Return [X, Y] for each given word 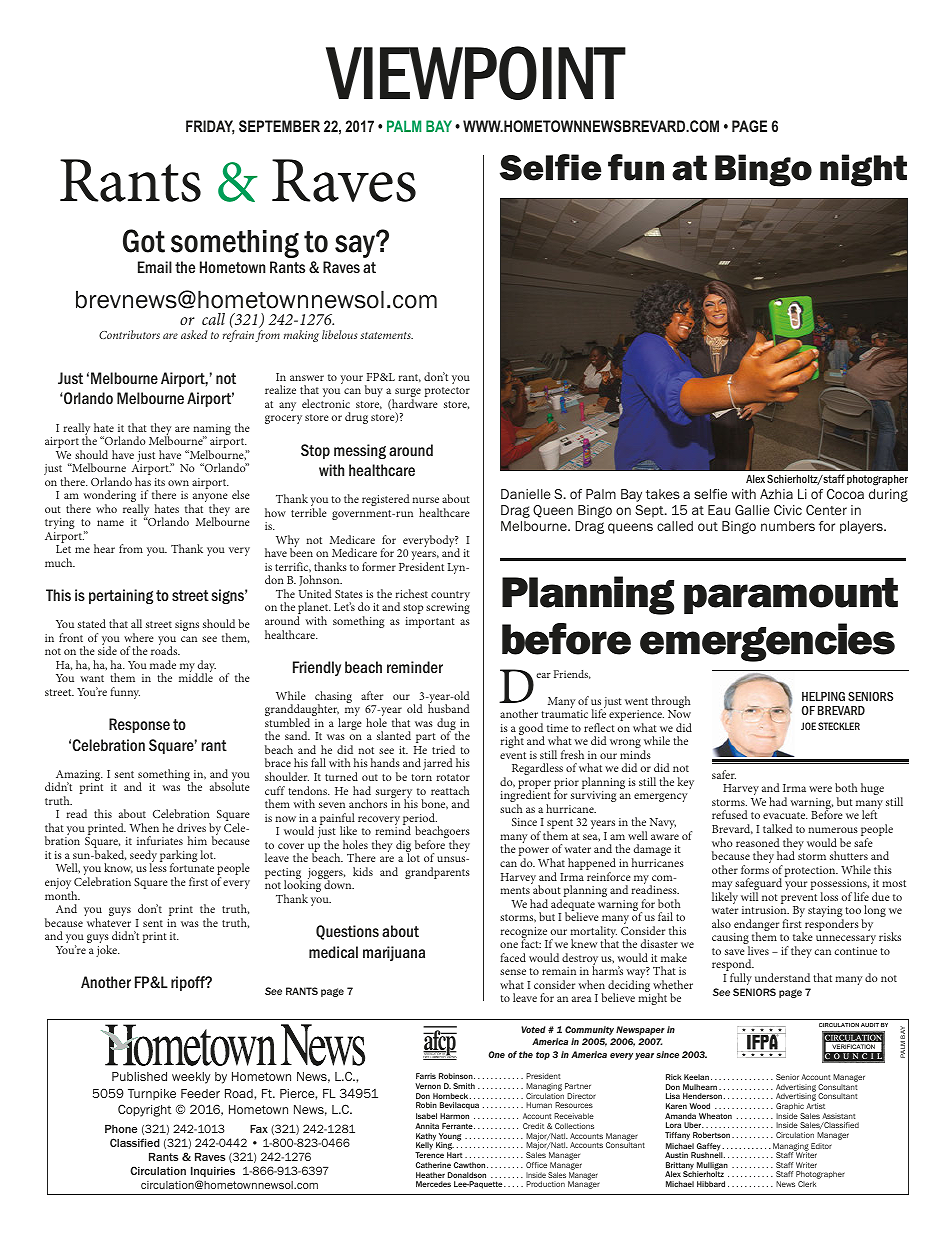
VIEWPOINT [476, 73]
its [159, 482]
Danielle [526, 494]
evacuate [785, 815]
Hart [455, 1155]
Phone [121, 1129]
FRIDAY [210, 127]
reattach [450, 790]
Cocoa [845, 494]
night [863, 170]
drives [191, 827]
